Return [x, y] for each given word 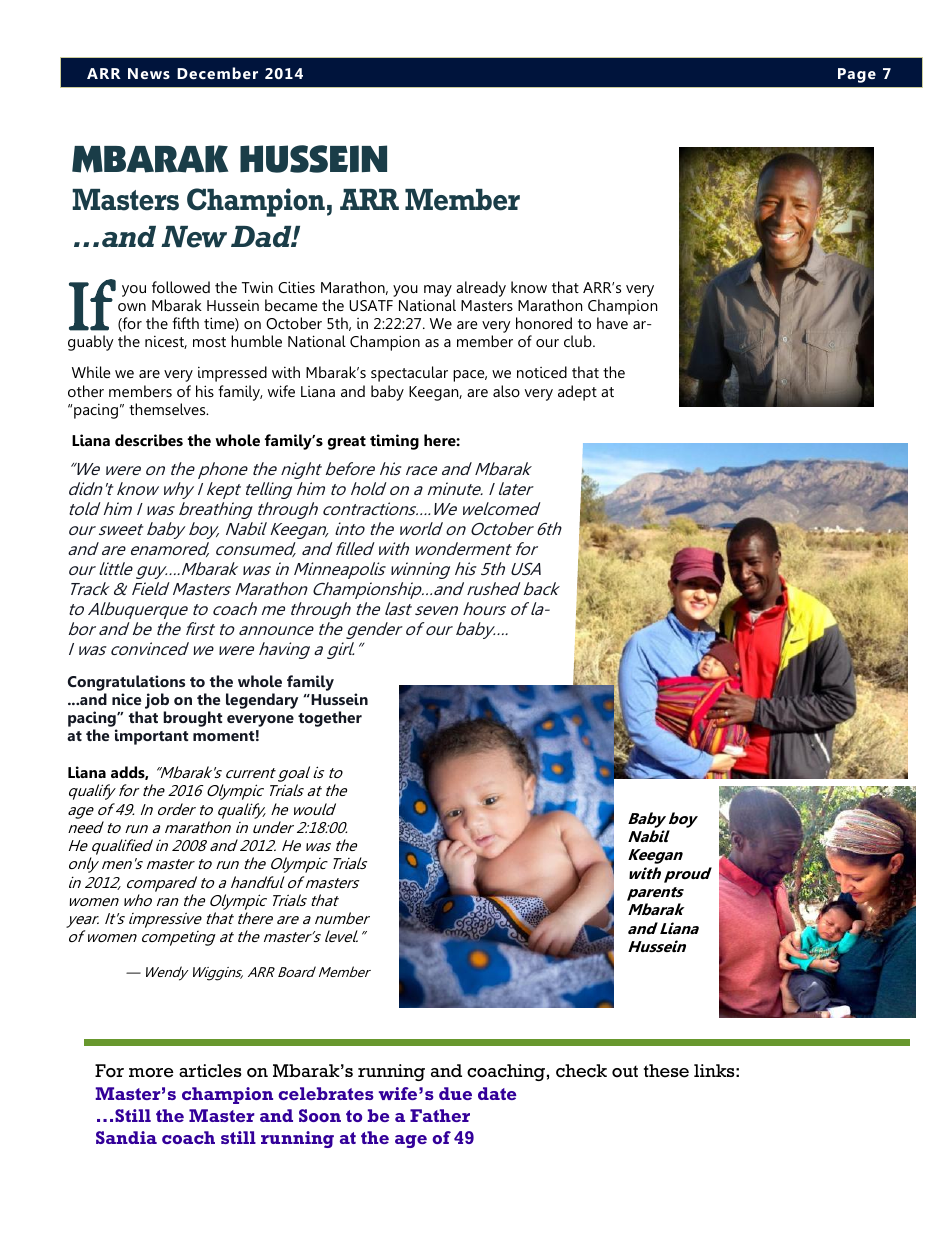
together [330, 719]
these [666, 1071]
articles [210, 1071]
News [149, 73]
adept [577, 393]
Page [857, 75]
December [217, 73]
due [455, 1093]
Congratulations [126, 683]
